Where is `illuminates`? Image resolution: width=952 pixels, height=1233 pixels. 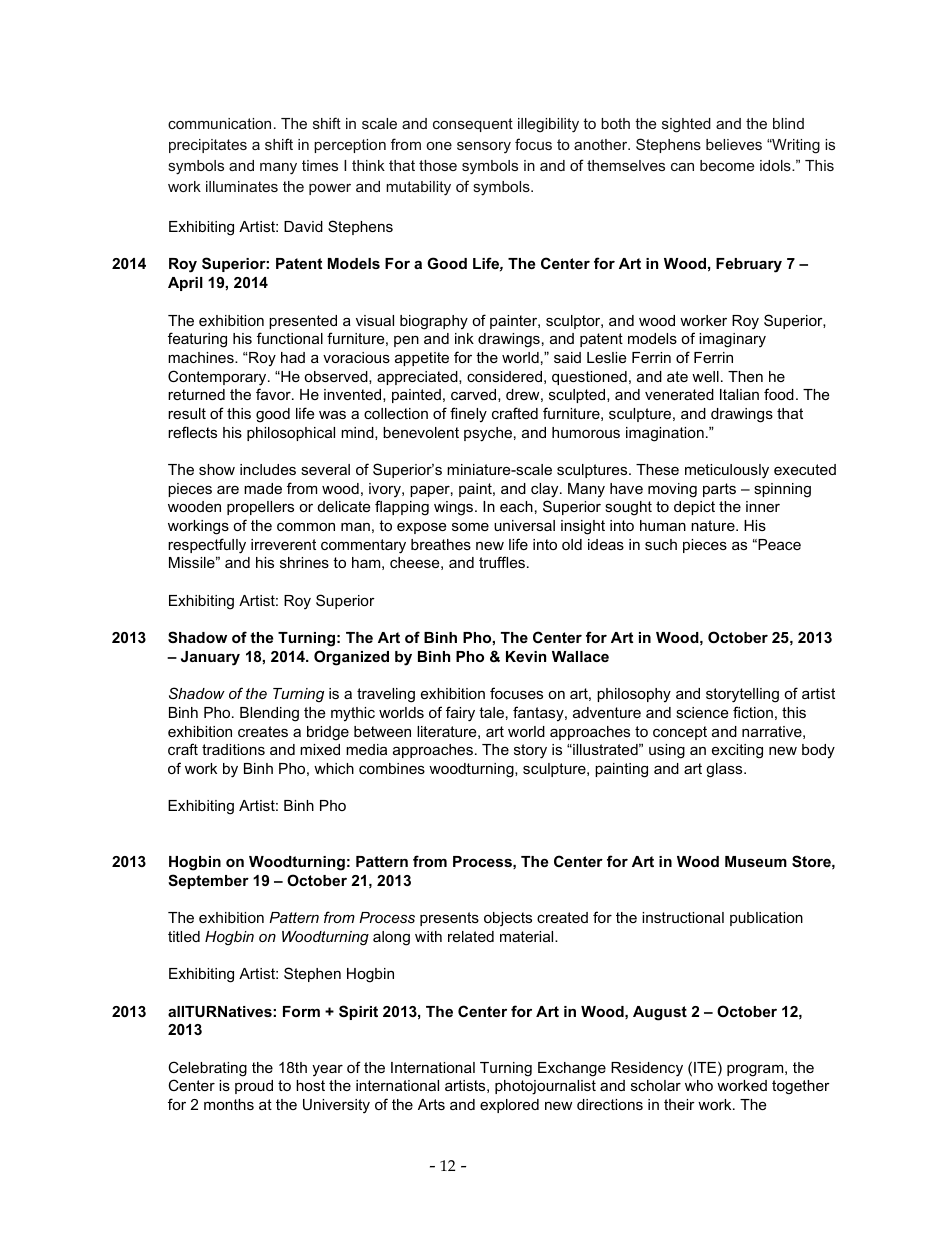 illuminates is located at coordinates (242, 186).
